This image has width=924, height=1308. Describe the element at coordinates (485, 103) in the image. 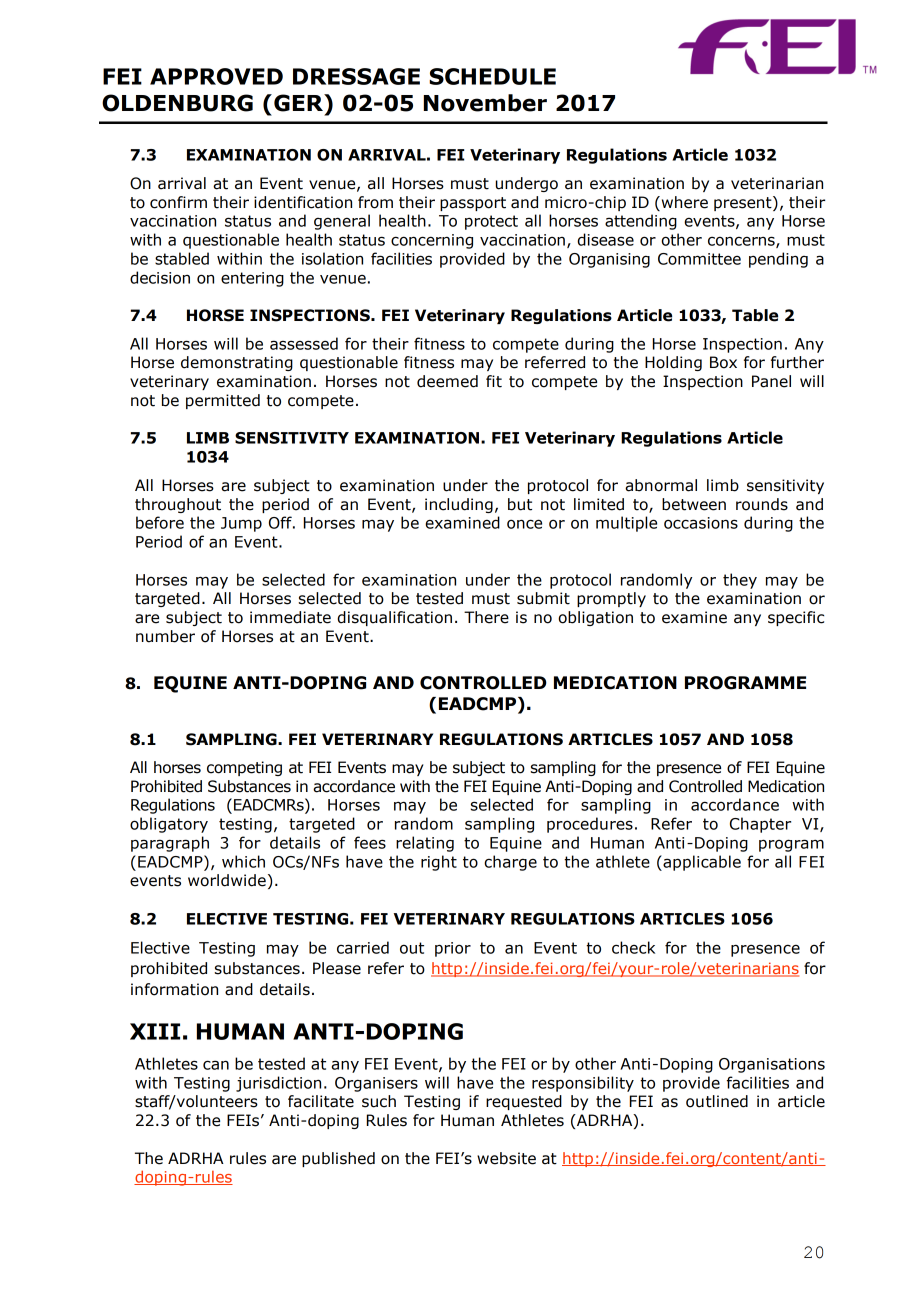

I see `November` at that location.
